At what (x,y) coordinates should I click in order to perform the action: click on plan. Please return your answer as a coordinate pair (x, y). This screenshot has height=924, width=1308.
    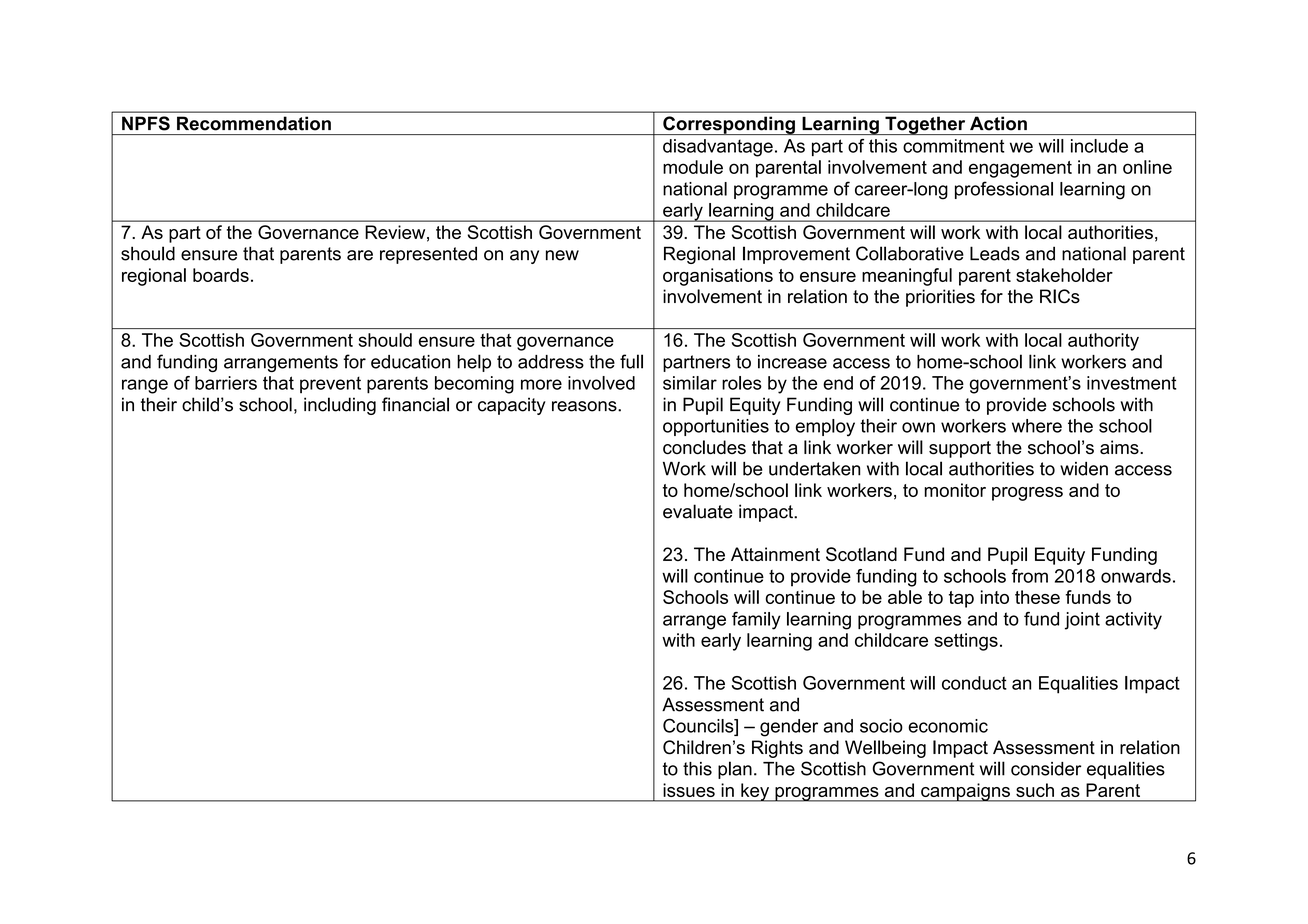
    Looking at the image, I should click on (735, 770).
